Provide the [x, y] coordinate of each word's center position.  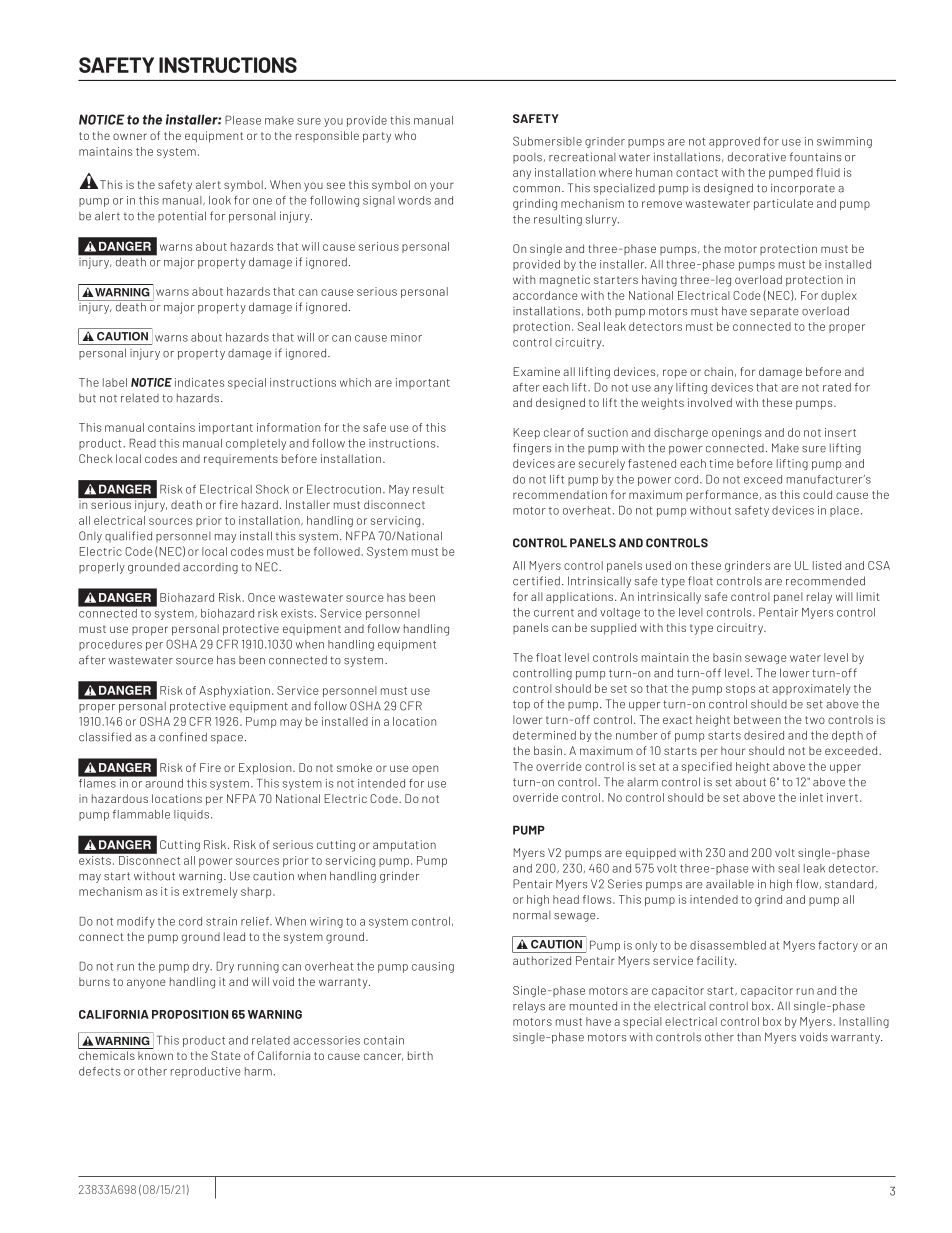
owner [130, 136]
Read [142, 443]
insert [840, 432]
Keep [526, 433]
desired [764, 735]
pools [527, 158]
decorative [757, 157]
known [155, 1055]
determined [544, 735]
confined [183, 737]
